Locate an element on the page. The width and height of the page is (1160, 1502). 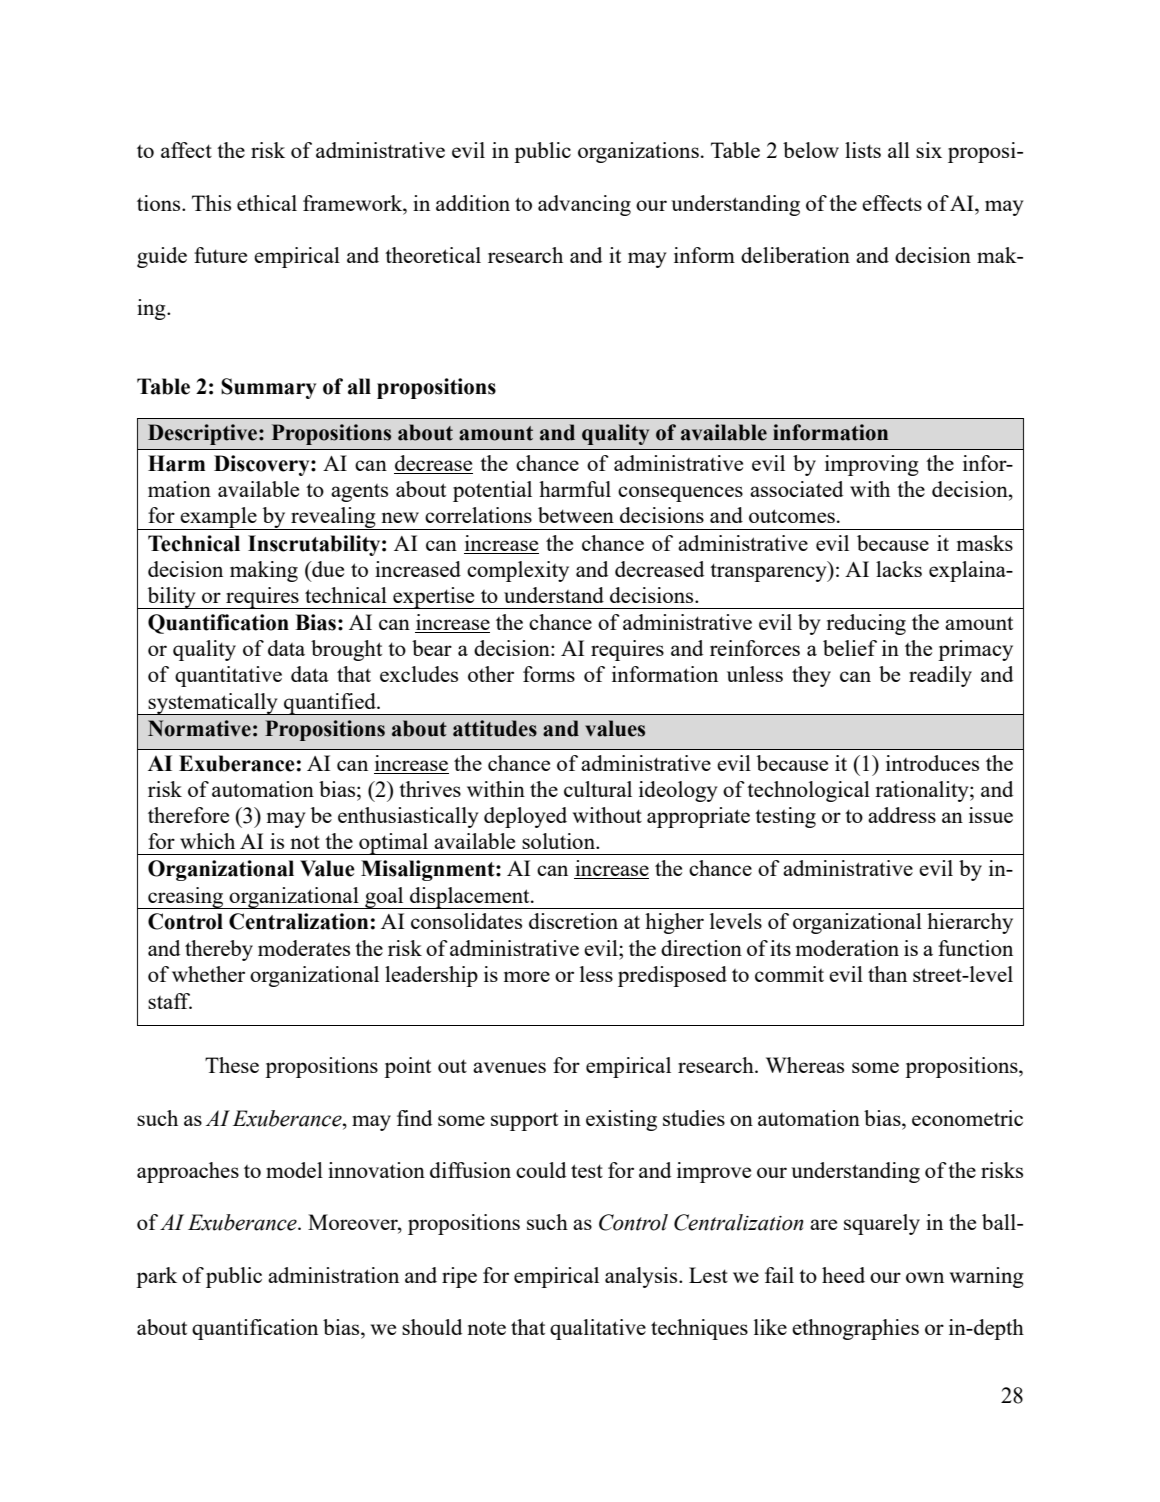
cultural is located at coordinates (598, 789).
